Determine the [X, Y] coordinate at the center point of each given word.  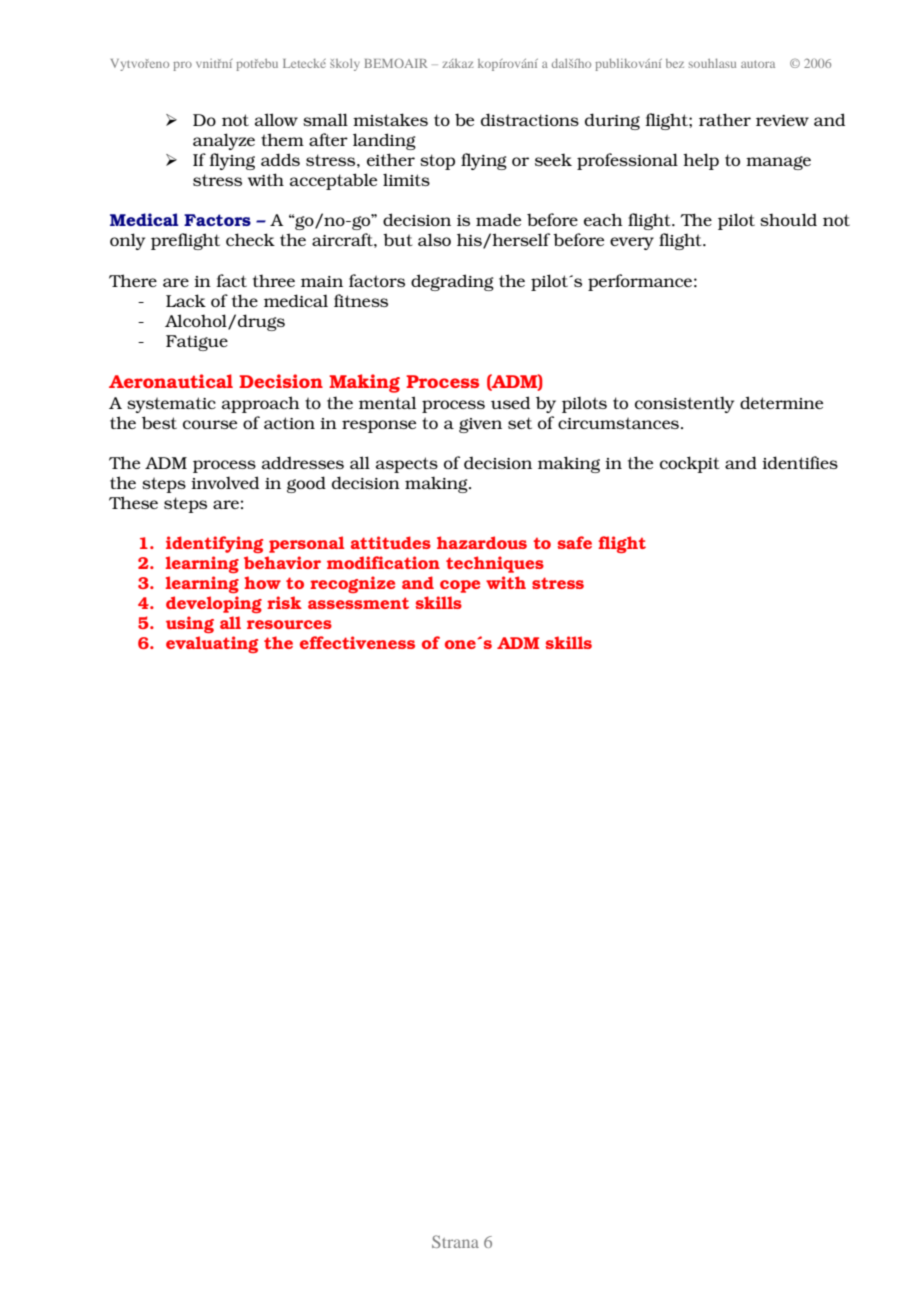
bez [675, 63]
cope [460, 586]
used [510, 402]
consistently [684, 404]
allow [276, 119]
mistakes [390, 119]
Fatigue [197, 343]
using [190, 624]
